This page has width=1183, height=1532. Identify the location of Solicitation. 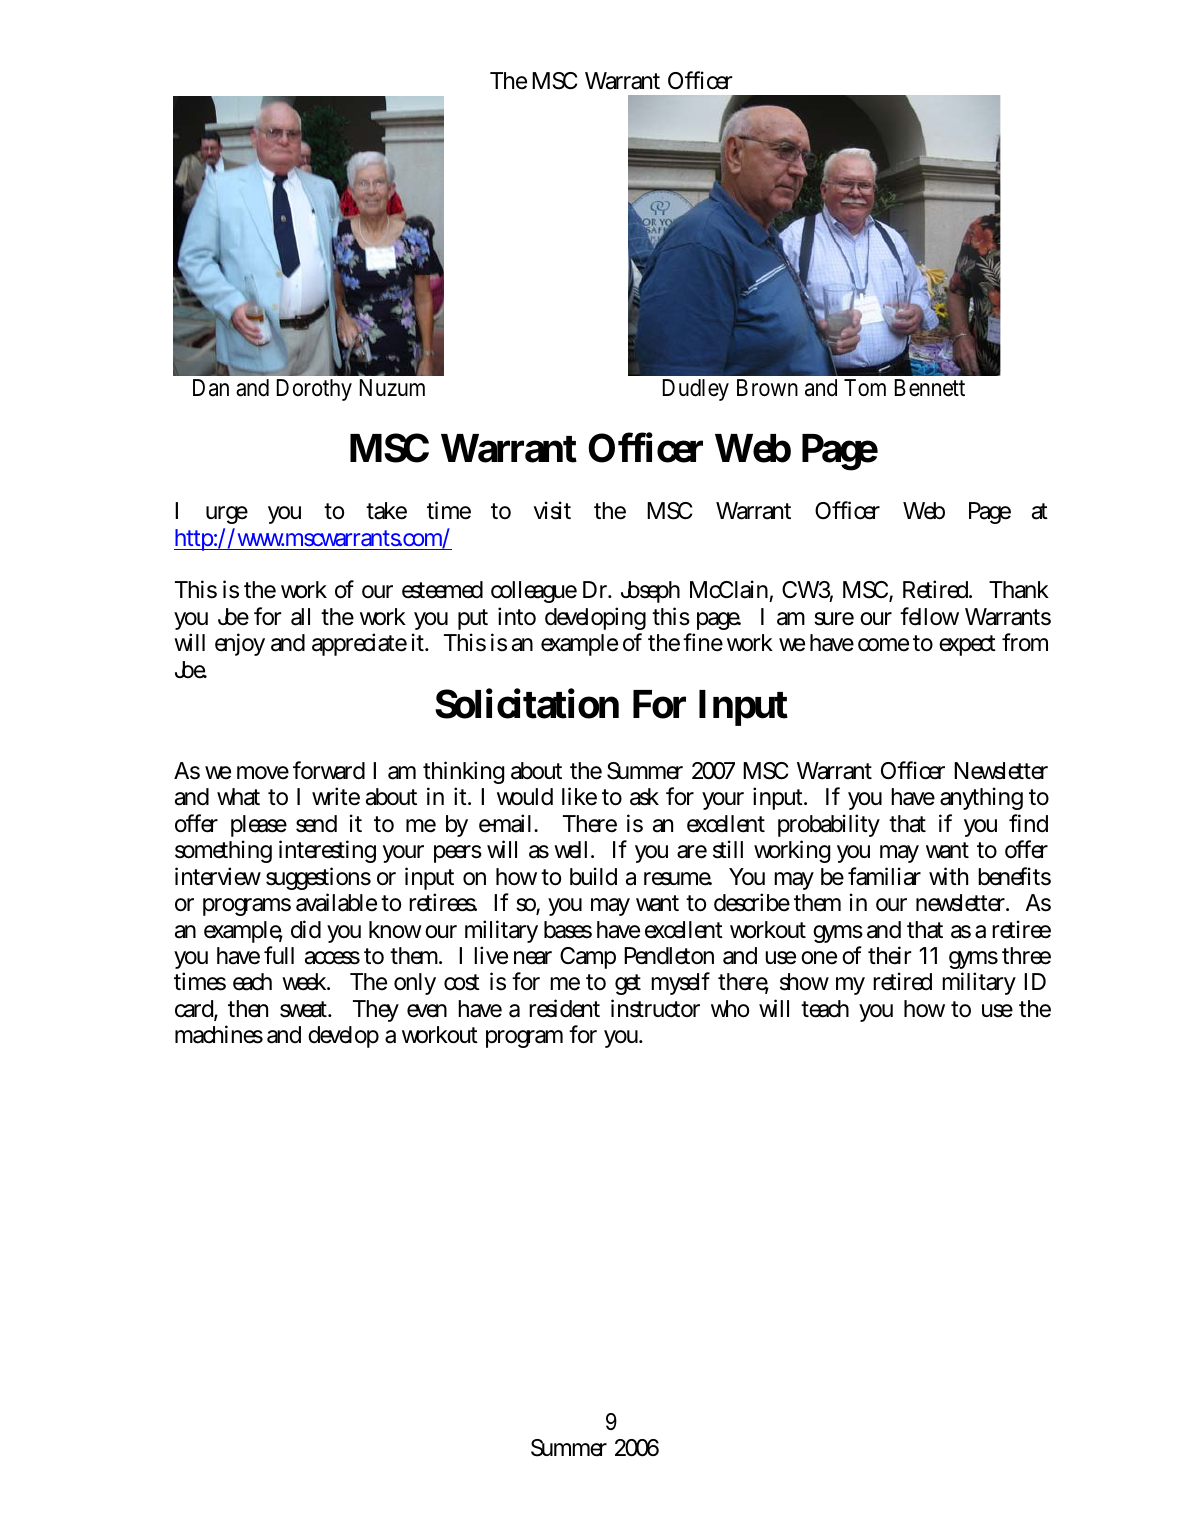
(527, 703).
